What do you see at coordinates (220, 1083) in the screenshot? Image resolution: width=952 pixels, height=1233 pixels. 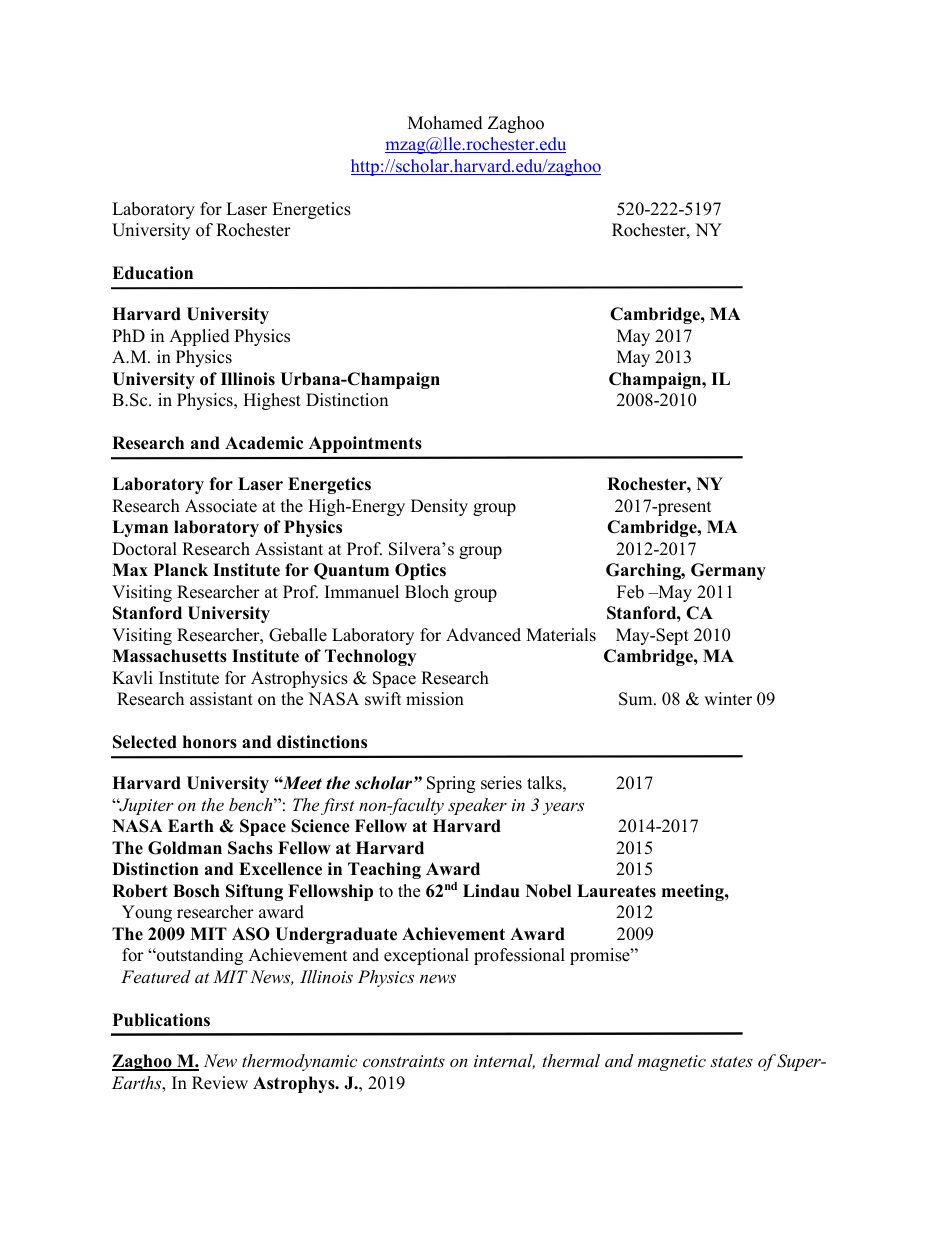 I see `Review` at bounding box center [220, 1083].
